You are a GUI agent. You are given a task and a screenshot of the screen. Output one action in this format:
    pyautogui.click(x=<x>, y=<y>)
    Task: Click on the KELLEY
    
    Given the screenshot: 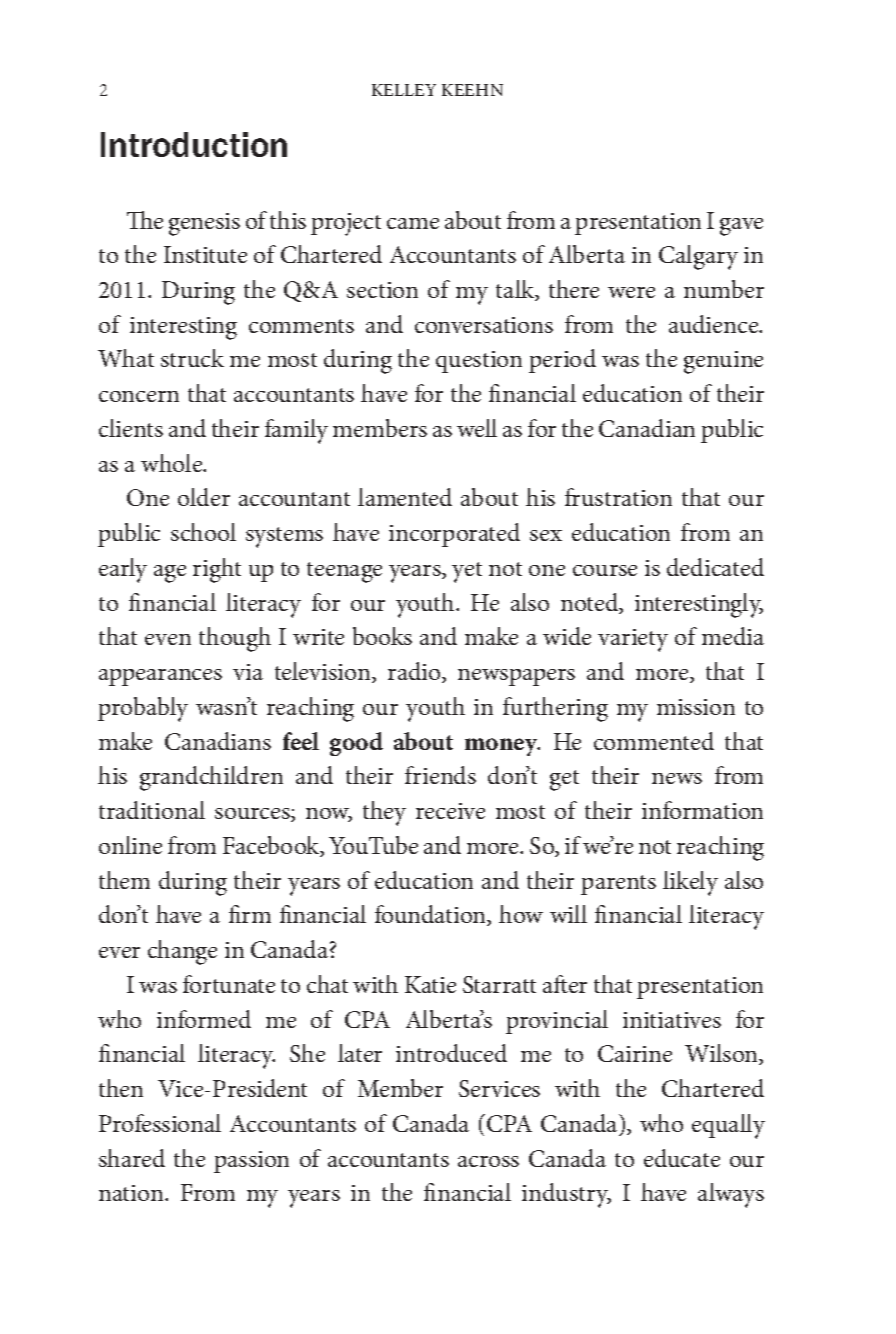 What is the action you would take?
    pyautogui.click(x=404, y=90)
